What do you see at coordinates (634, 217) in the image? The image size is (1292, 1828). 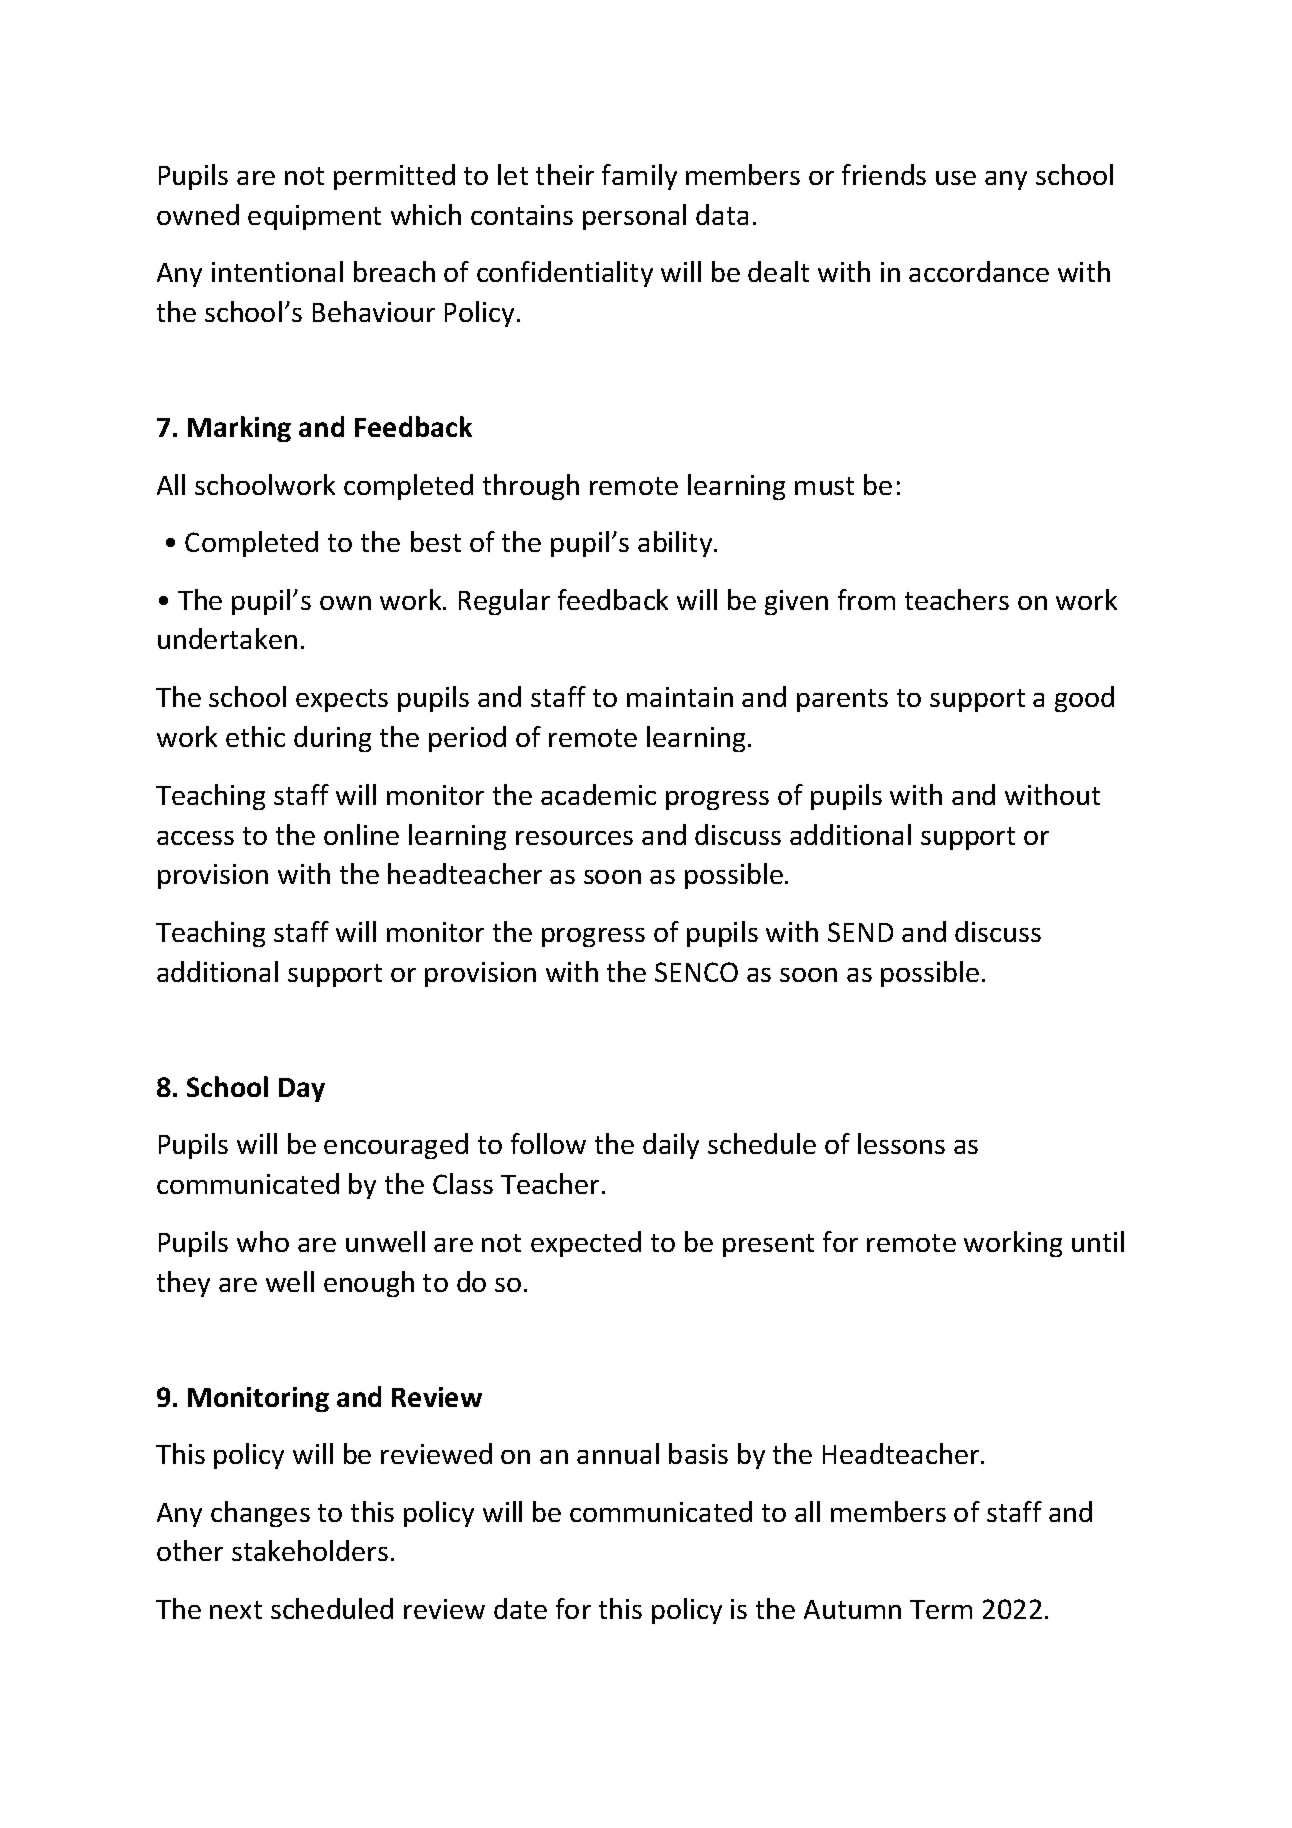 I see `personal` at bounding box center [634, 217].
